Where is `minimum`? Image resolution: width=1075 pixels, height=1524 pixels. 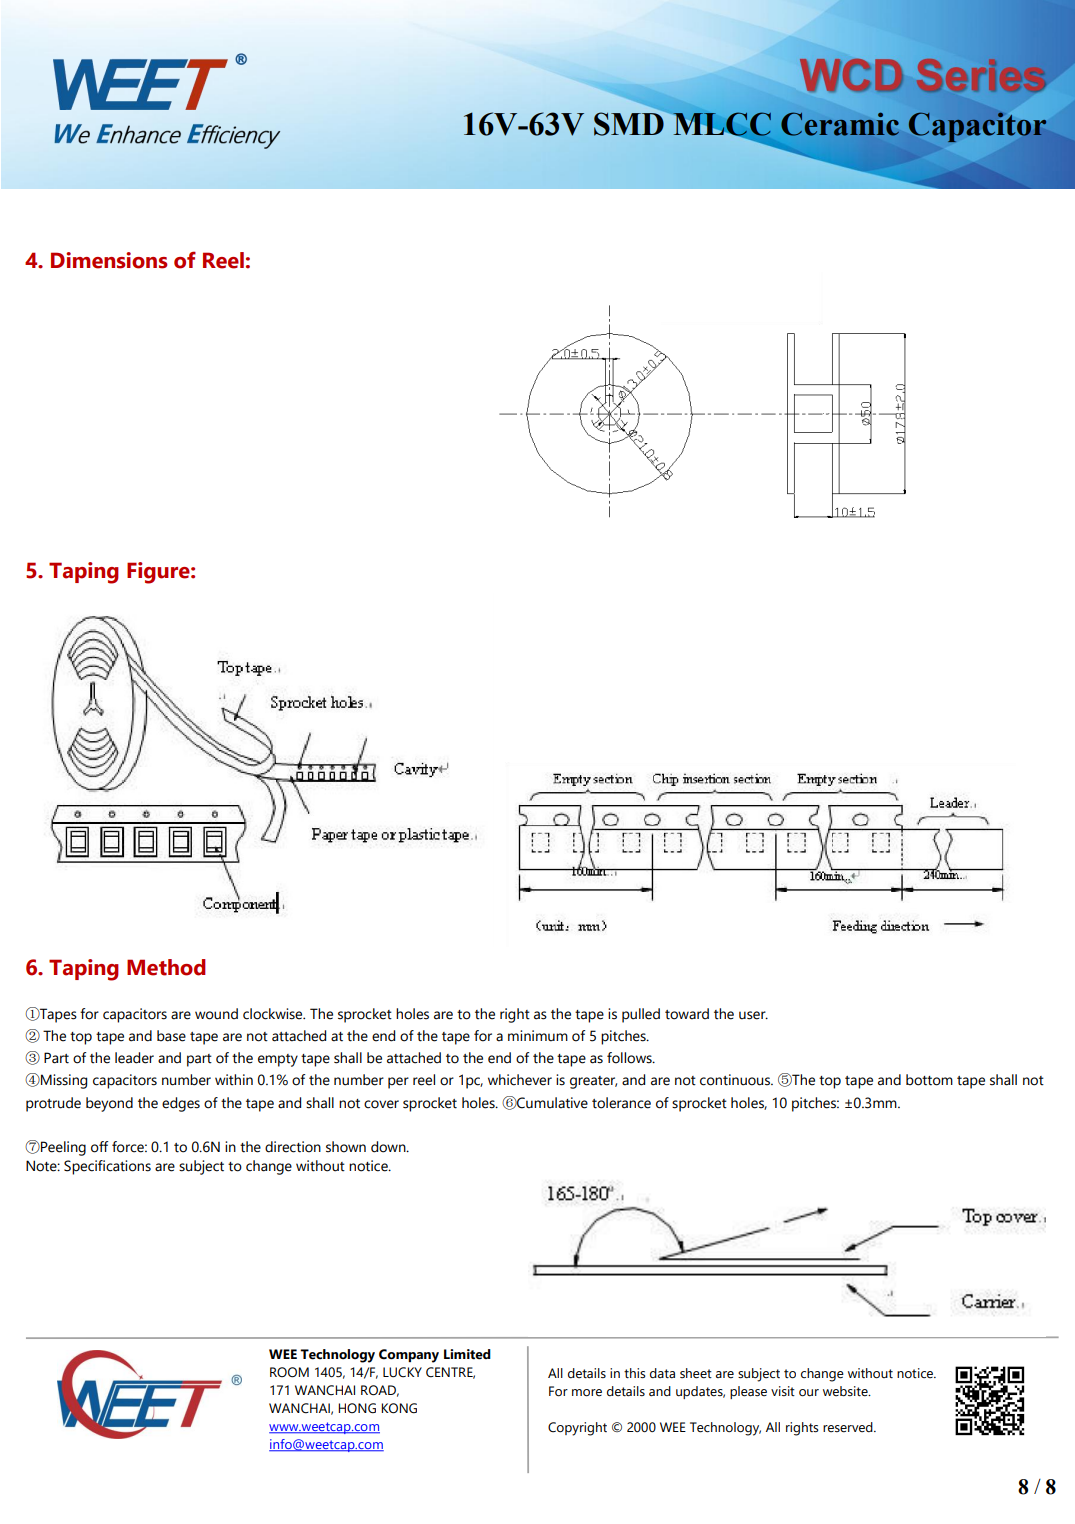 minimum is located at coordinates (538, 1036).
